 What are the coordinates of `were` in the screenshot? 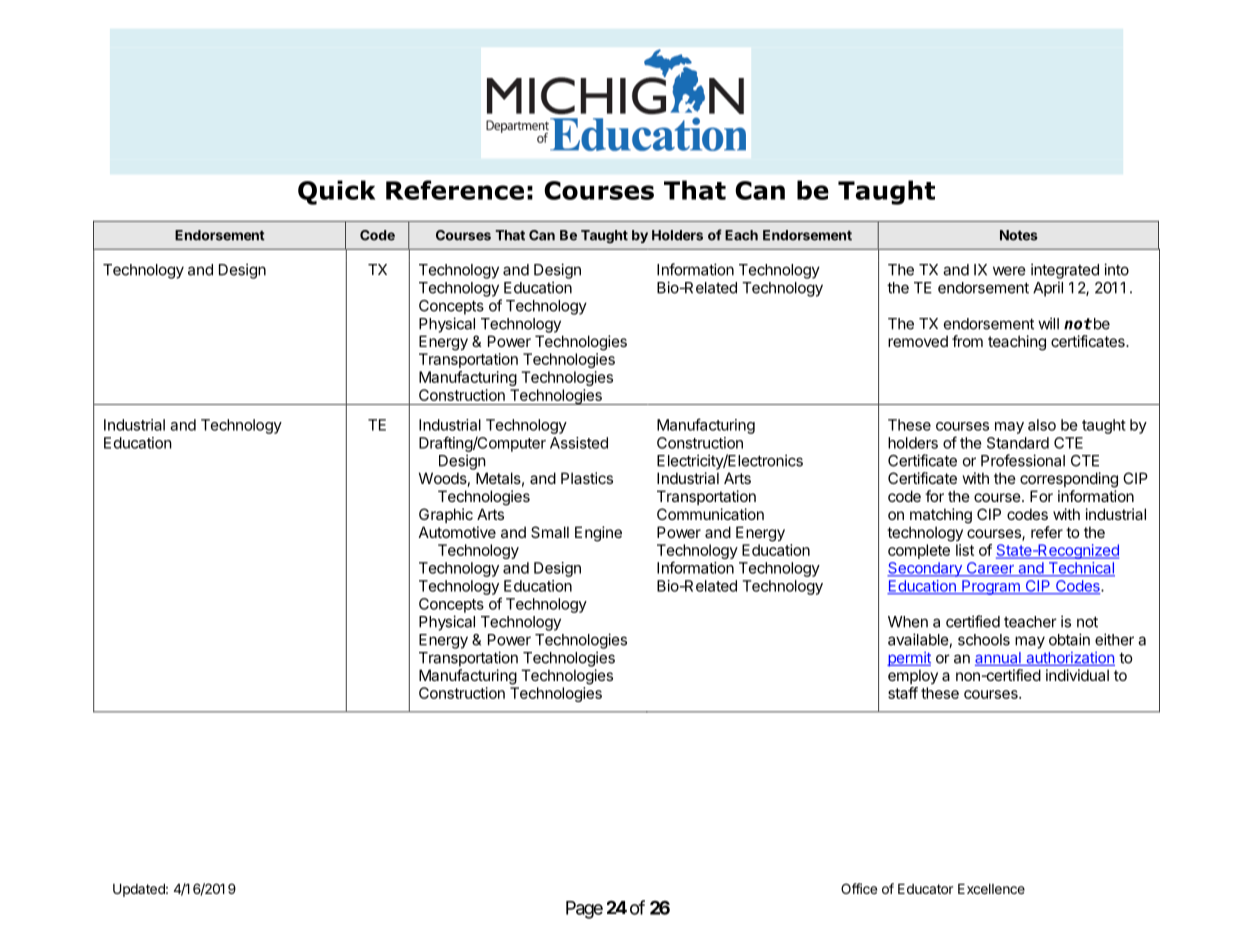 It's located at (1009, 271).
